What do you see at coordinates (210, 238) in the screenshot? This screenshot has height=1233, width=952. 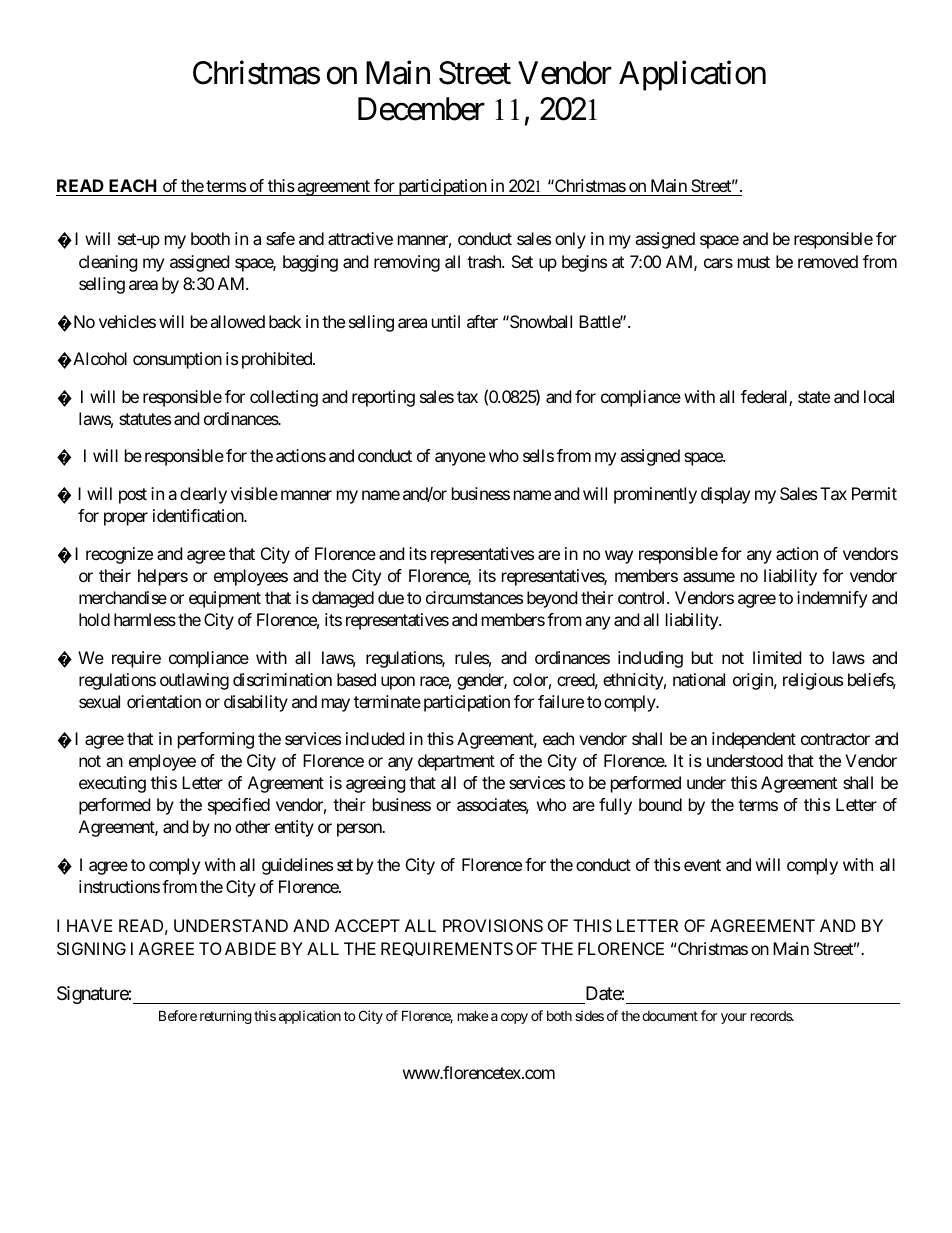 I see `booth` at bounding box center [210, 238].
